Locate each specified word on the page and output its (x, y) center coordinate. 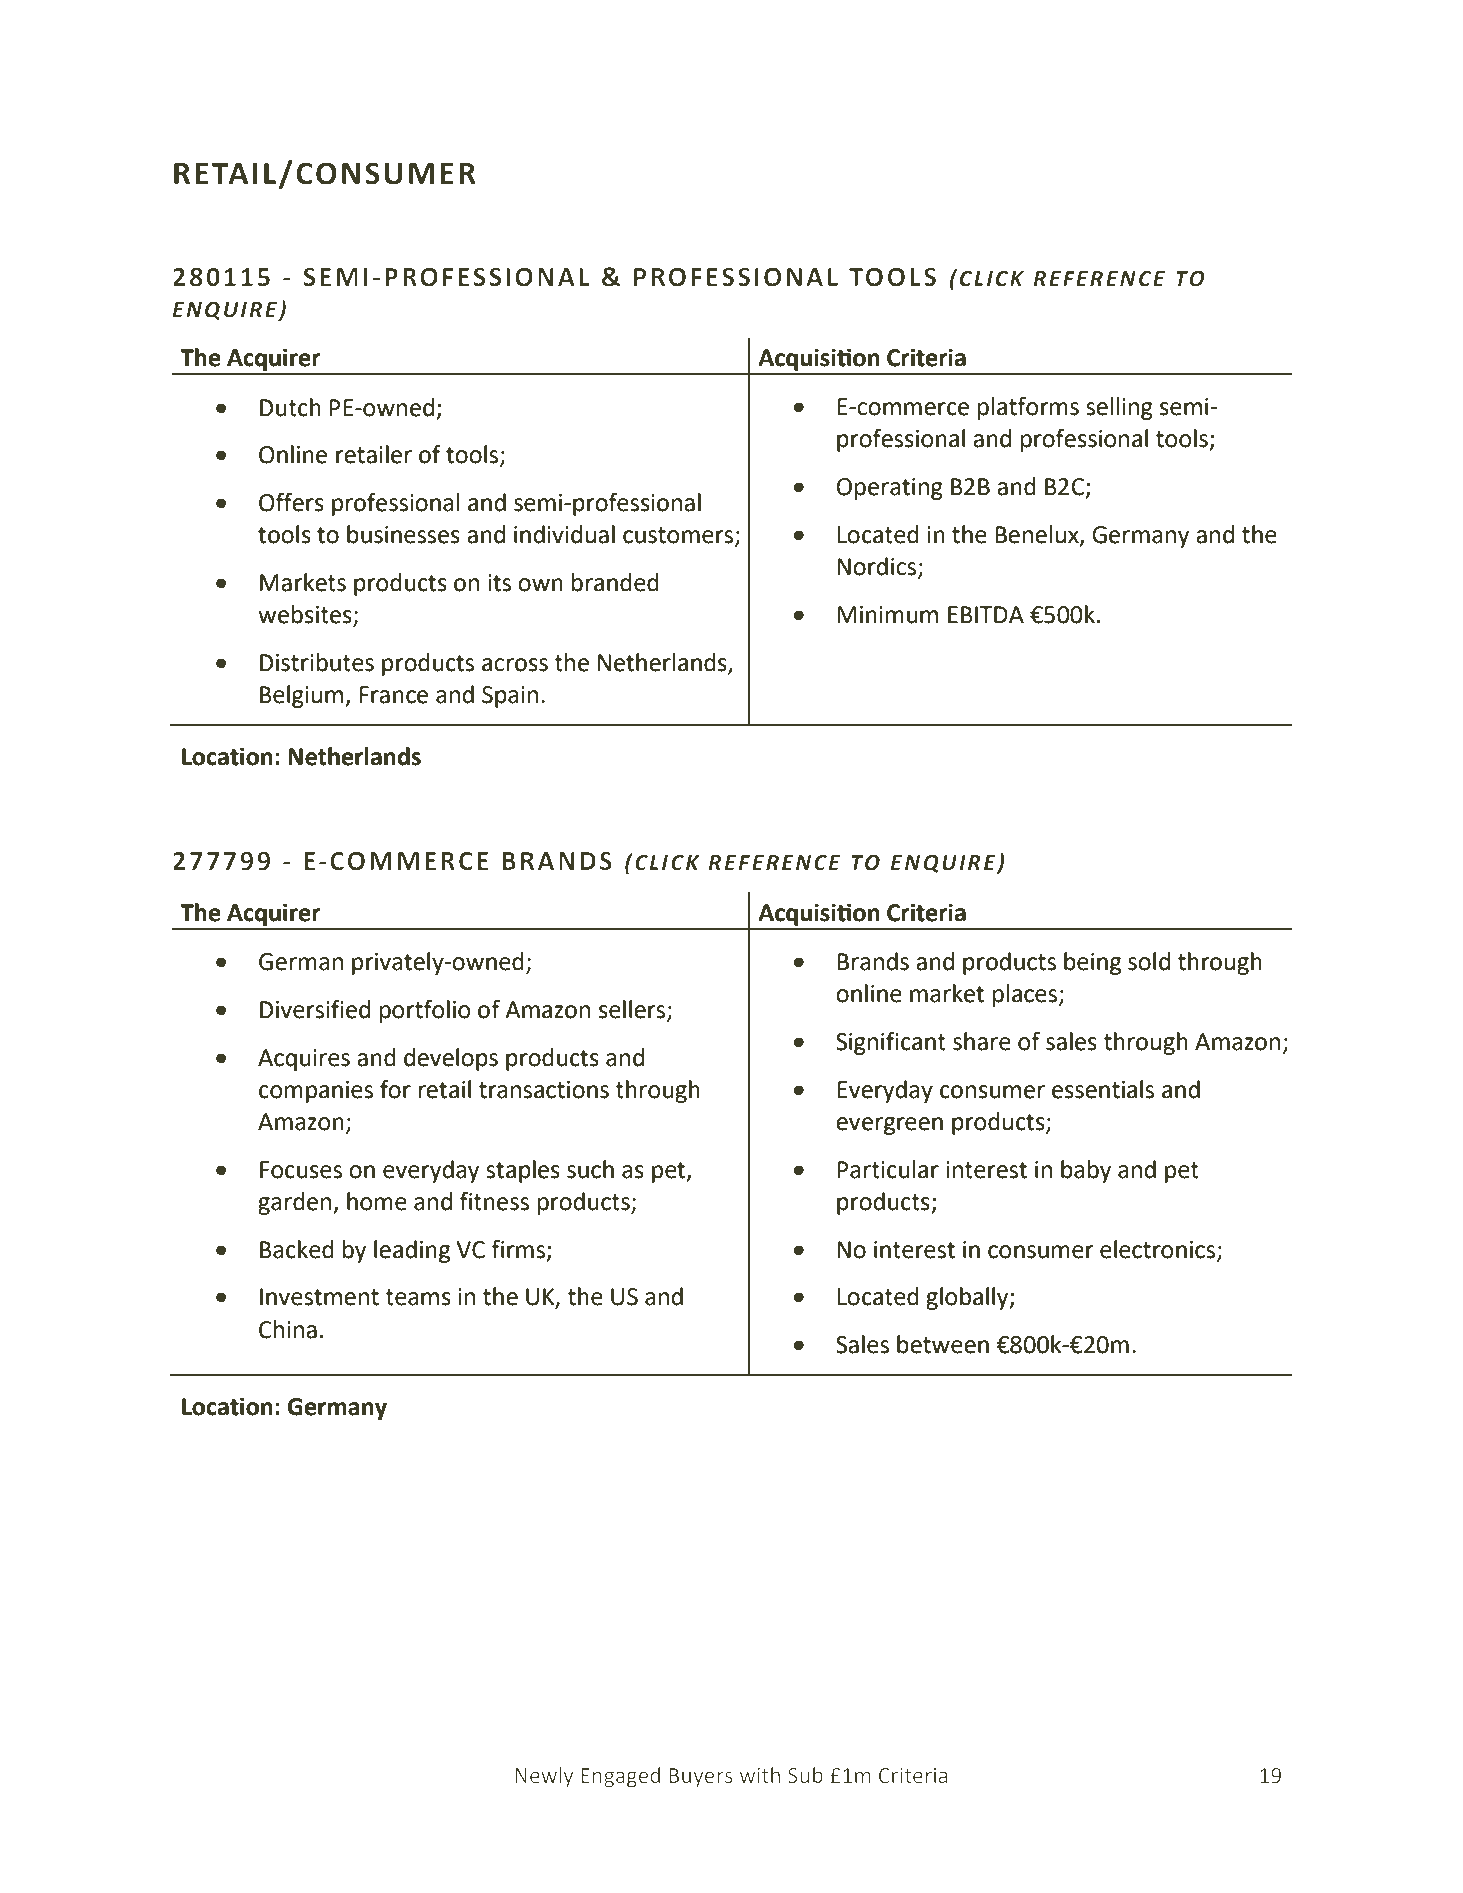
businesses (403, 534)
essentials (1103, 1089)
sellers (633, 1010)
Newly (544, 1777)
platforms (1028, 408)
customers (678, 535)
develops (451, 1059)
